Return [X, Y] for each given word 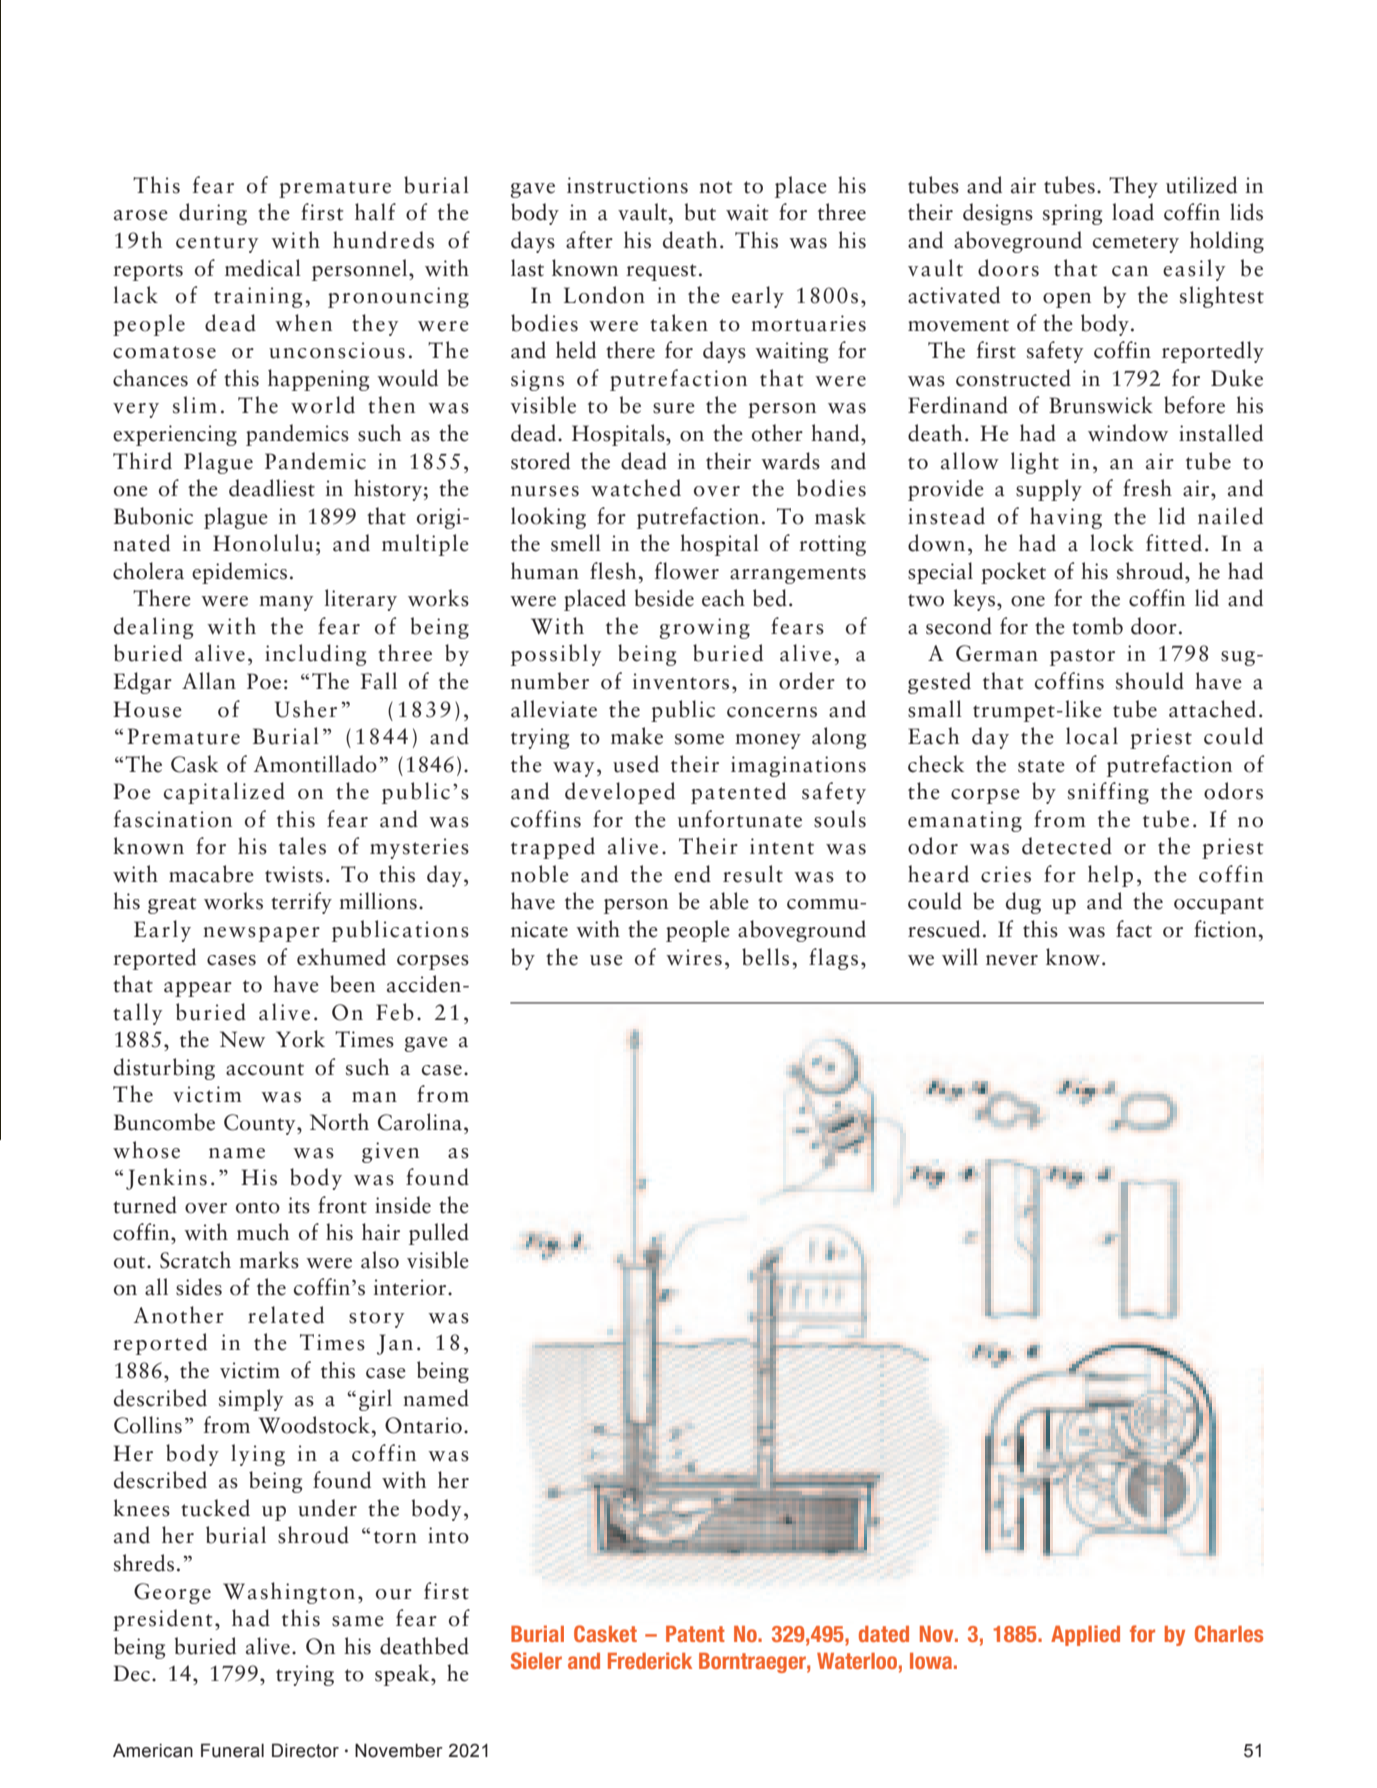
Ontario [423, 1425]
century [217, 244]
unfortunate [740, 819]
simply [251, 1400]
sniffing [1108, 793]
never [1012, 960]
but [700, 212]
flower [687, 571]
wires [694, 957]
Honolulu [263, 543]
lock [1112, 543]
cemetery [1136, 244]
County [261, 1124]
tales [302, 846]
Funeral [232, 1750]
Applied [1085, 1635]
